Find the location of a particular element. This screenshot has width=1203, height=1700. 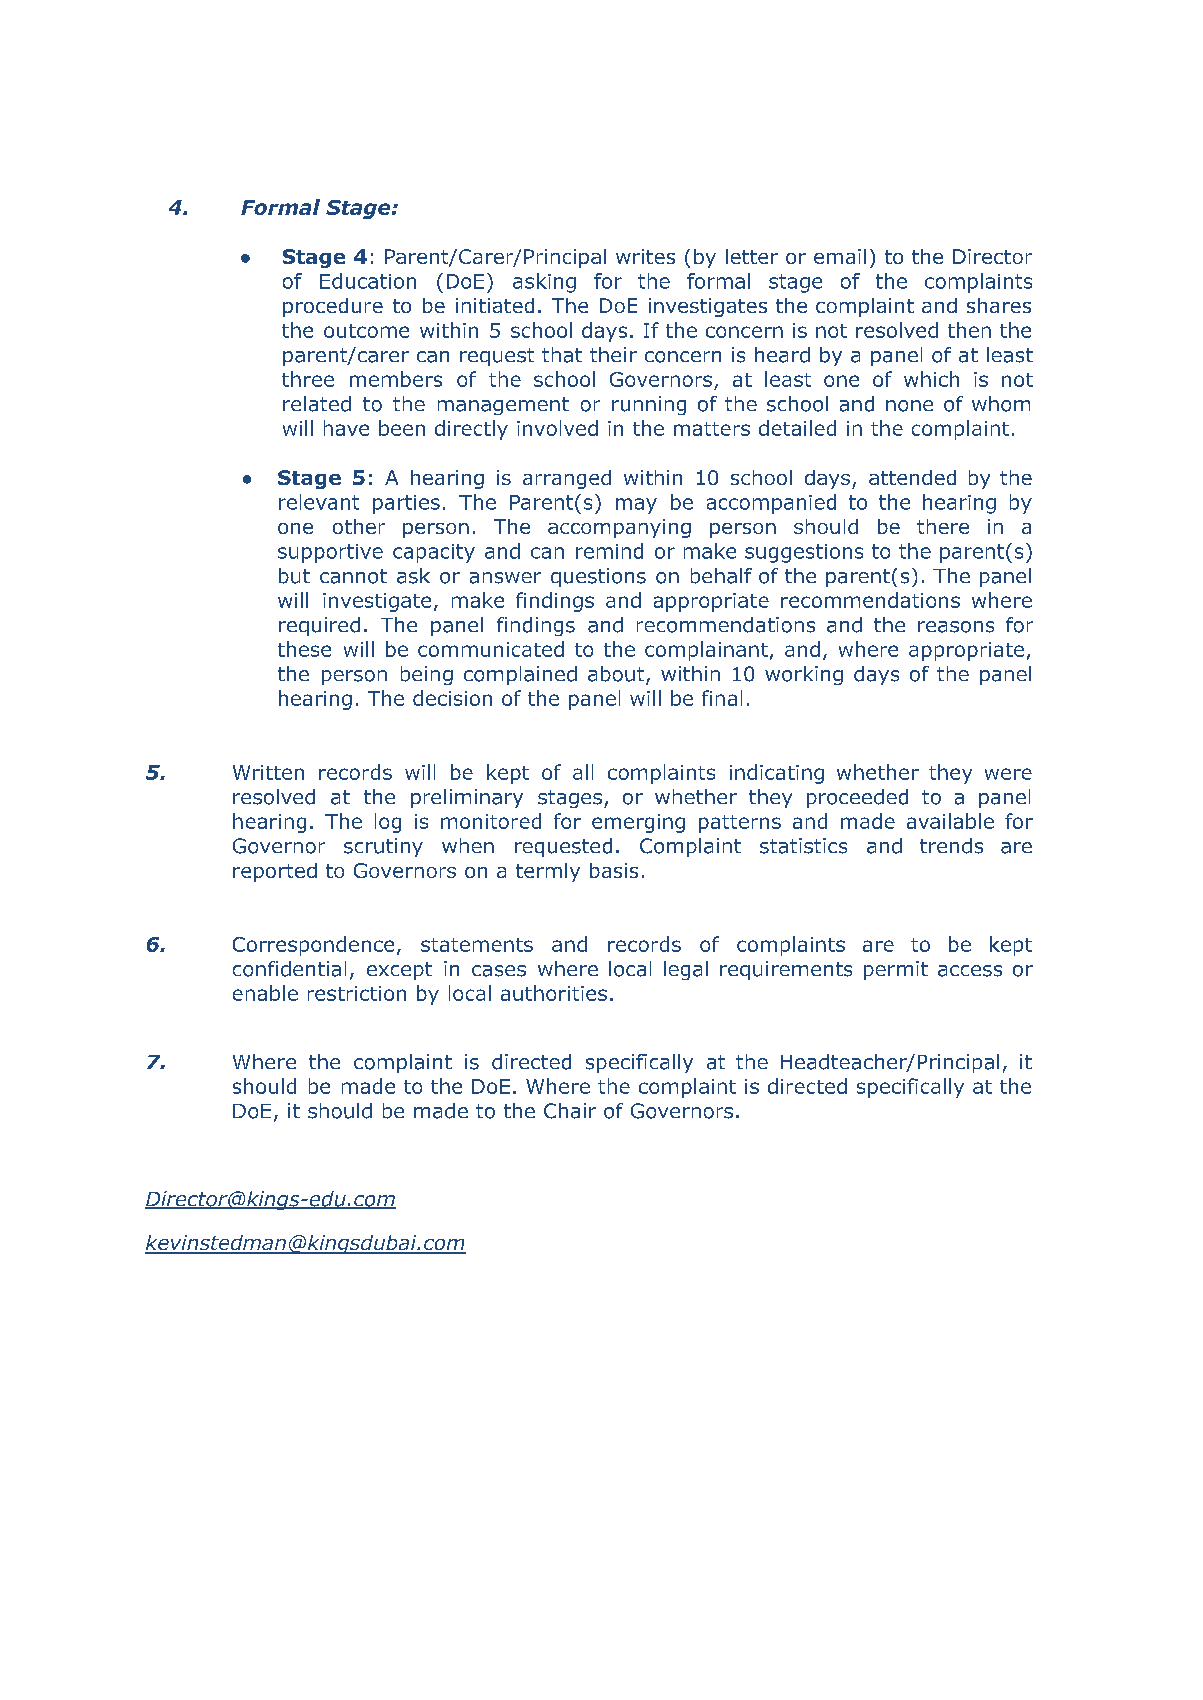

restriction is located at coordinates (357, 993).
